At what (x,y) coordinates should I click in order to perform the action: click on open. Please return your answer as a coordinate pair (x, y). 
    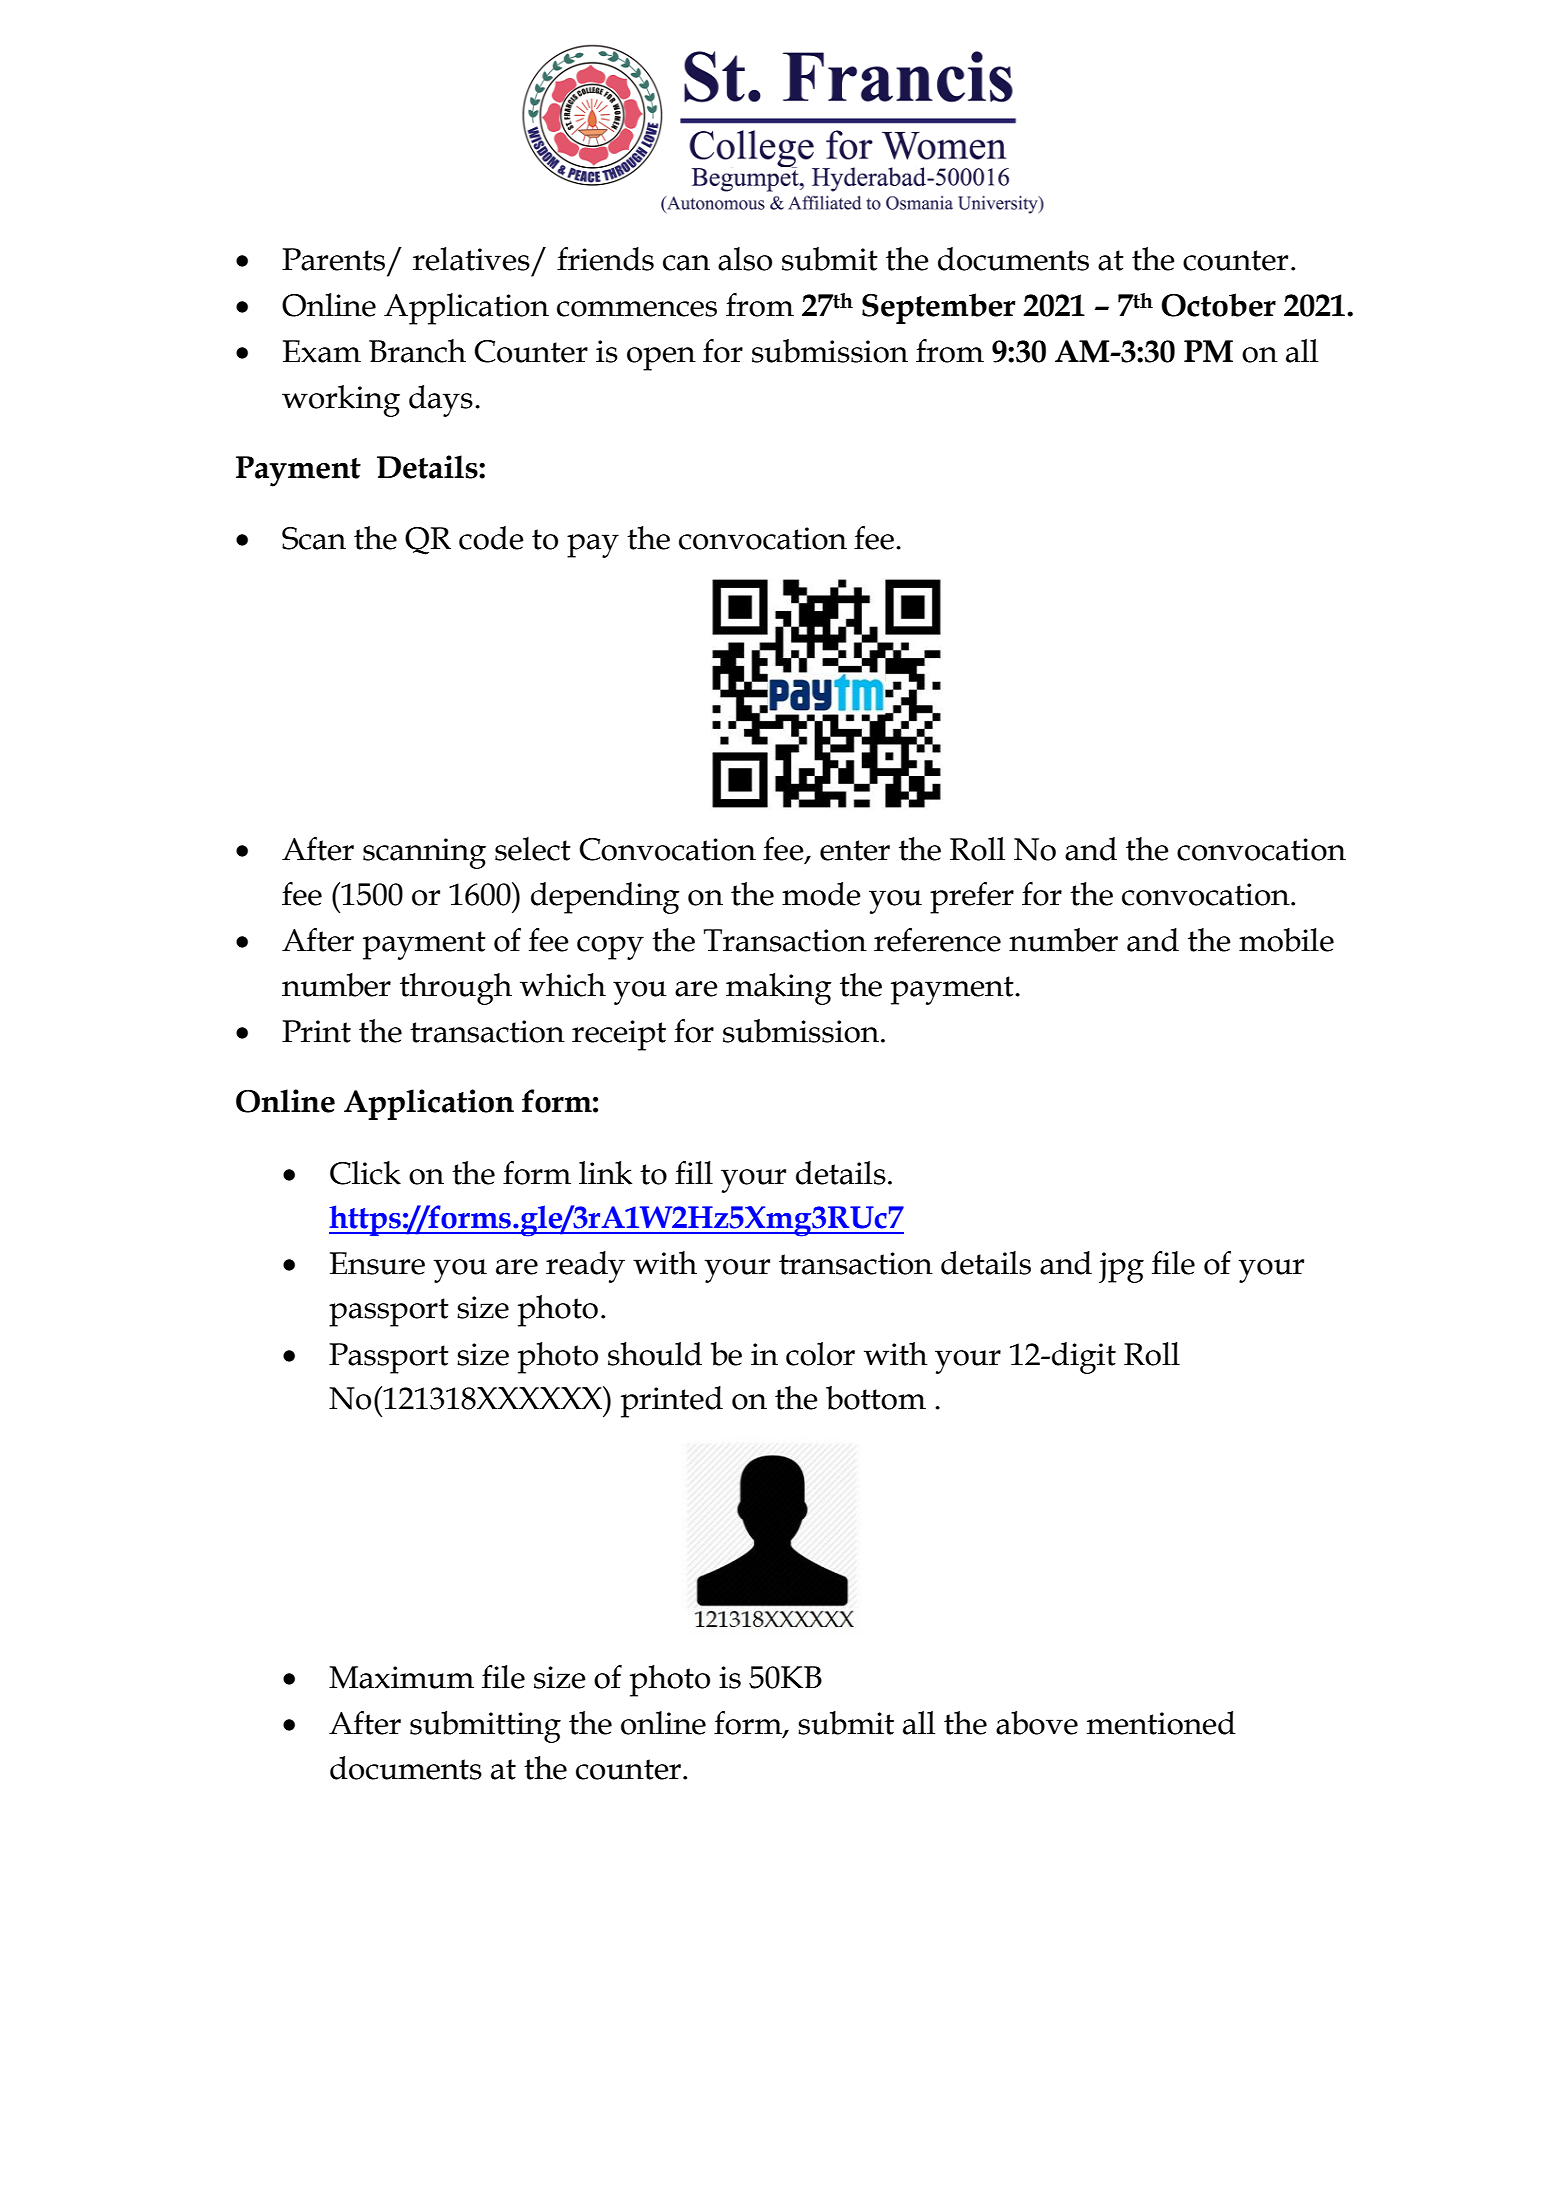
    Looking at the image, I should click on (661, 359).
